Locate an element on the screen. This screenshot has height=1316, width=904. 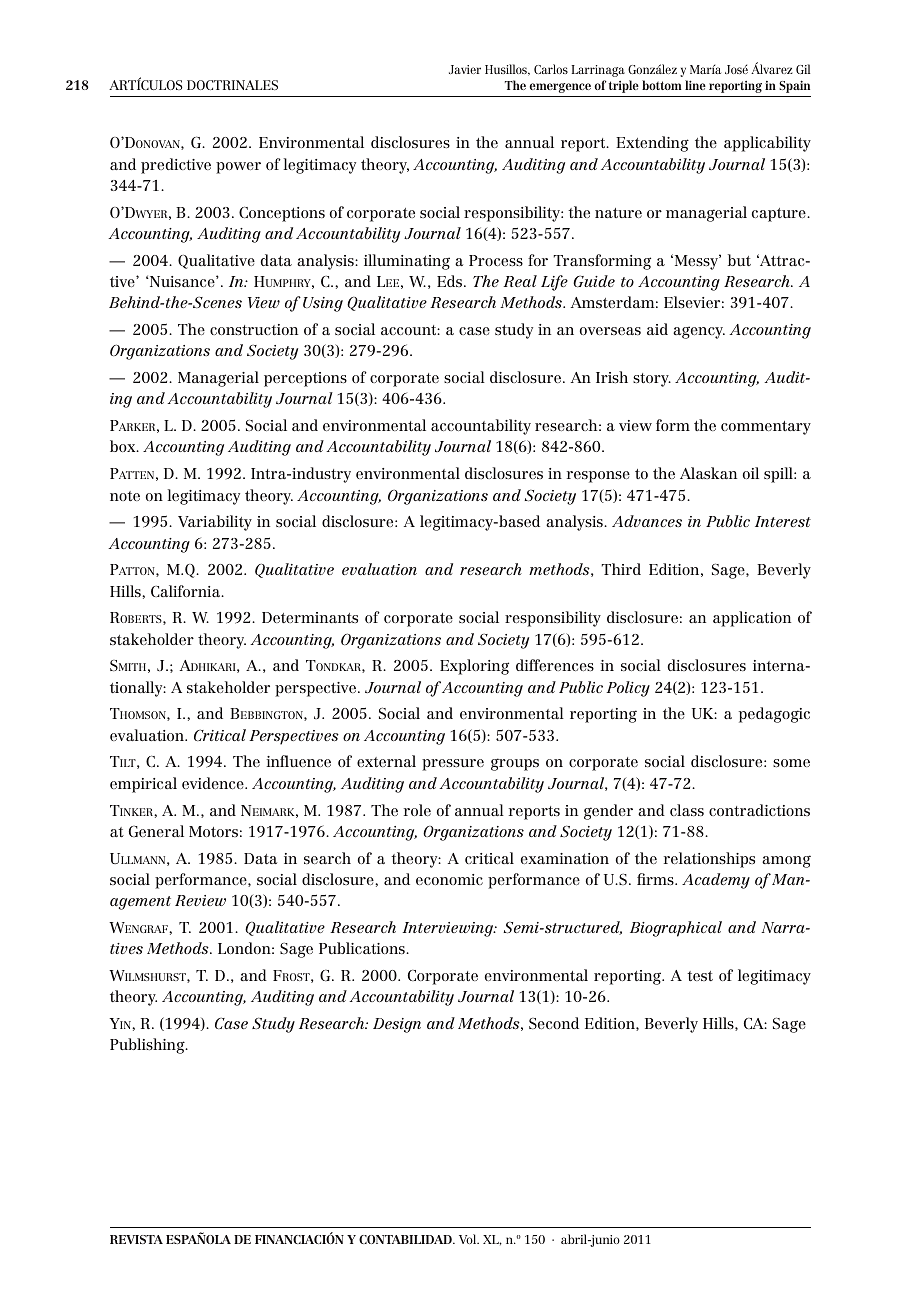
relationships is located at coordinates (709, 860).
